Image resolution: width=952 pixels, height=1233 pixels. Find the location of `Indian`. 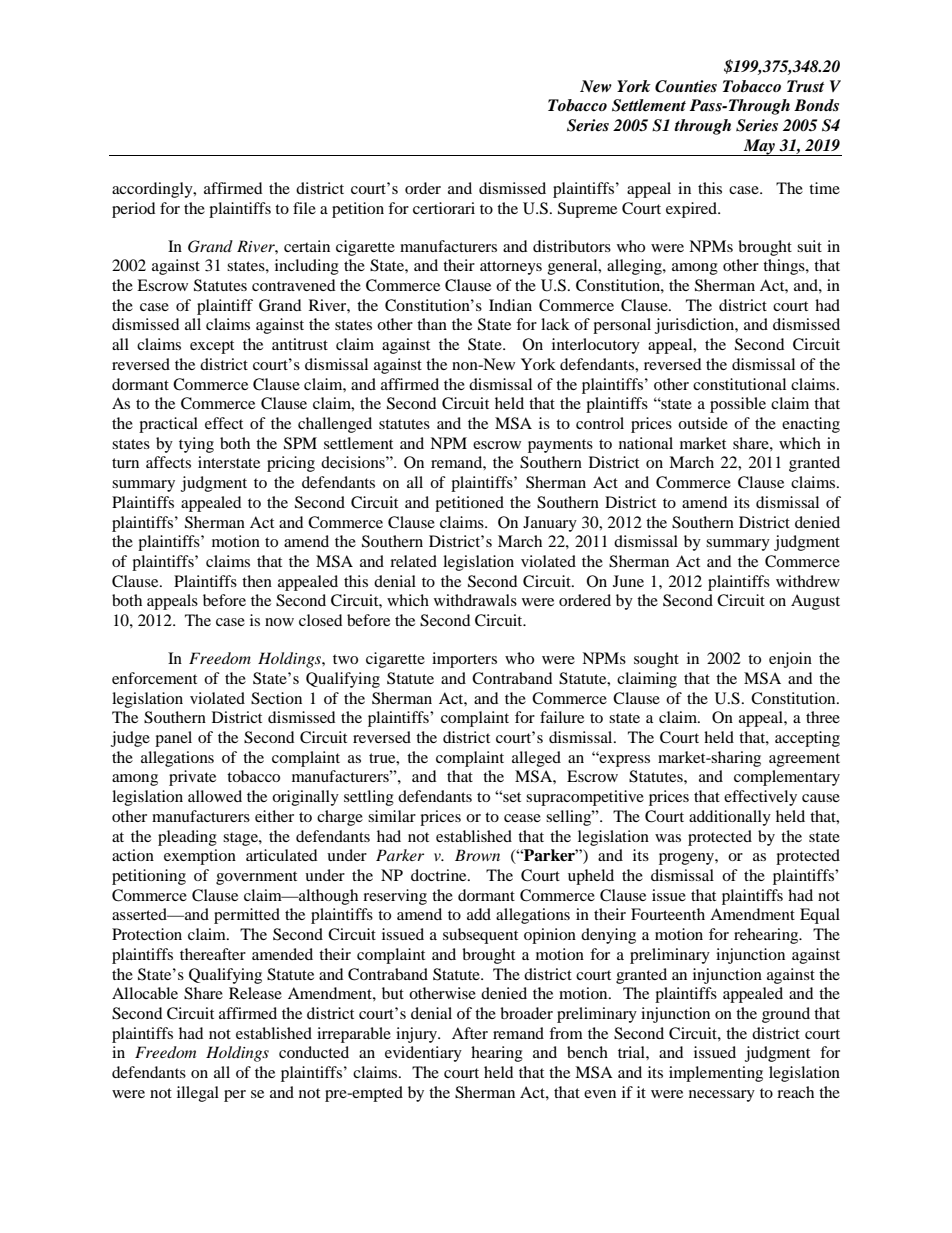

Indian is located at coordinates (510, 305).
